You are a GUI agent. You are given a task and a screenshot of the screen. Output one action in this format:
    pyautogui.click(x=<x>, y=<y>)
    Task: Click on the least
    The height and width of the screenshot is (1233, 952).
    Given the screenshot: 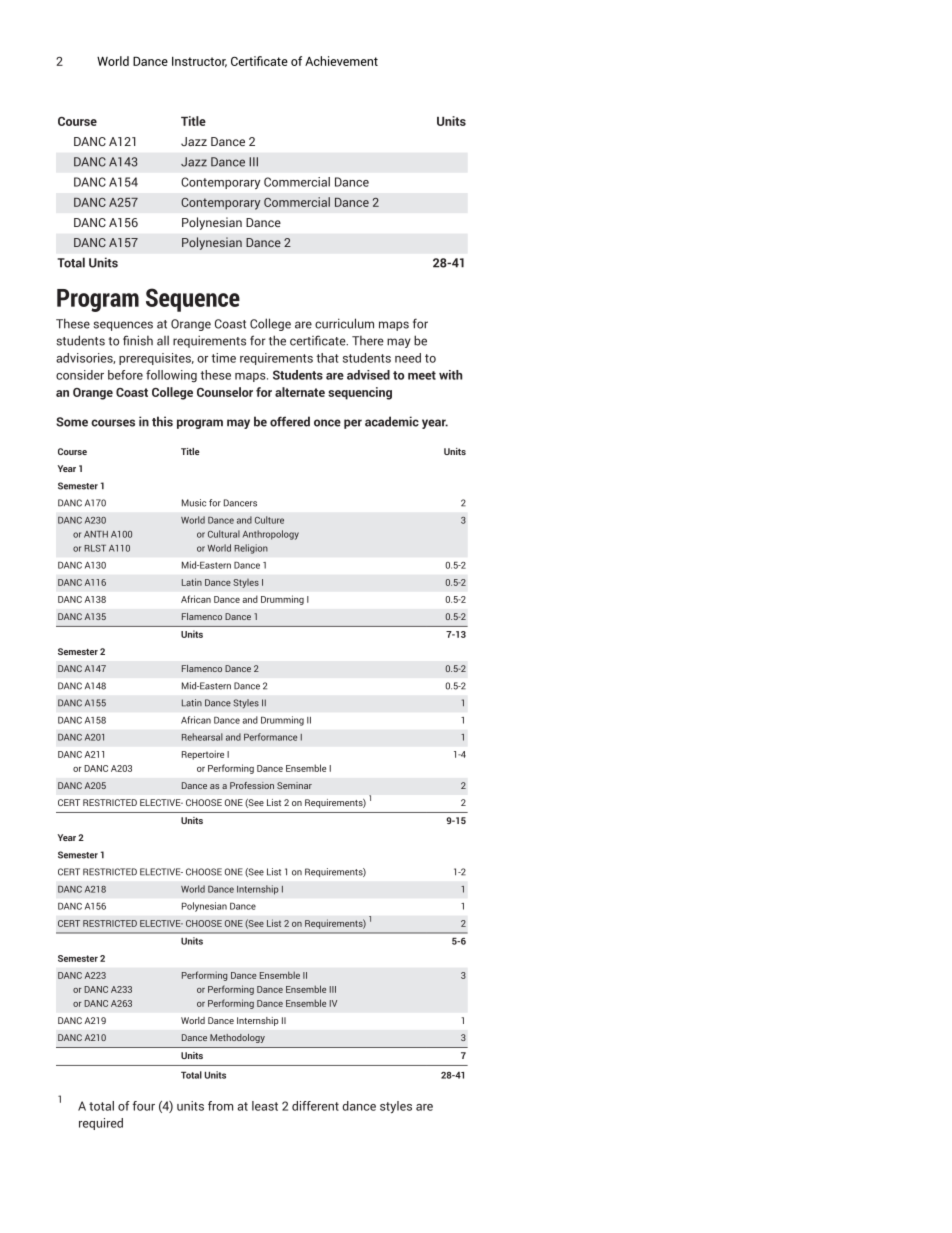 What is the action you would take?
    pyautogui.click(x=265, y=1106)
